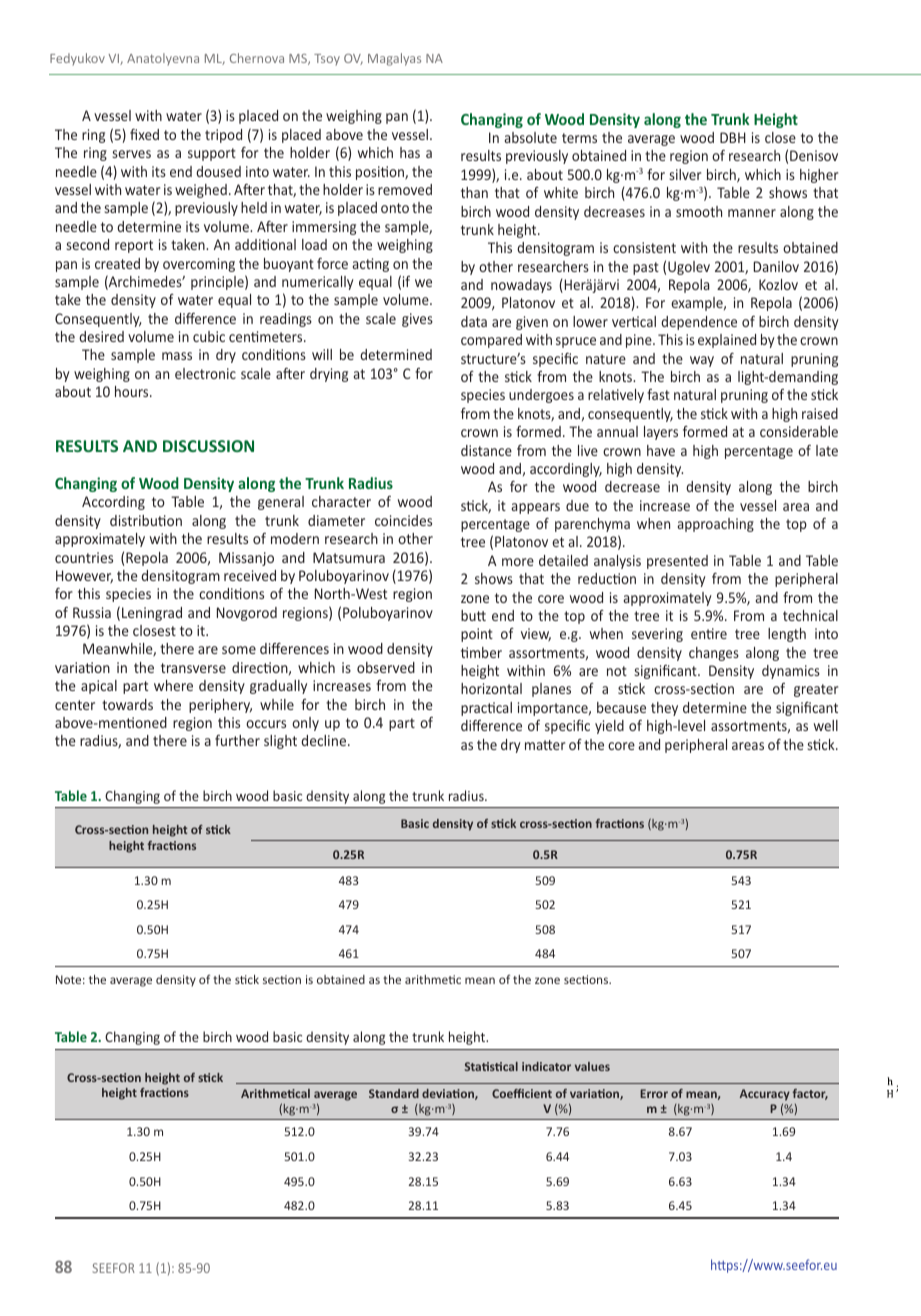 The width and height of the screenshot is (921, 1316). What do you see at coordinates (237, 740) in the screenshot?
I see `further` at bounding box center [237, 740].
